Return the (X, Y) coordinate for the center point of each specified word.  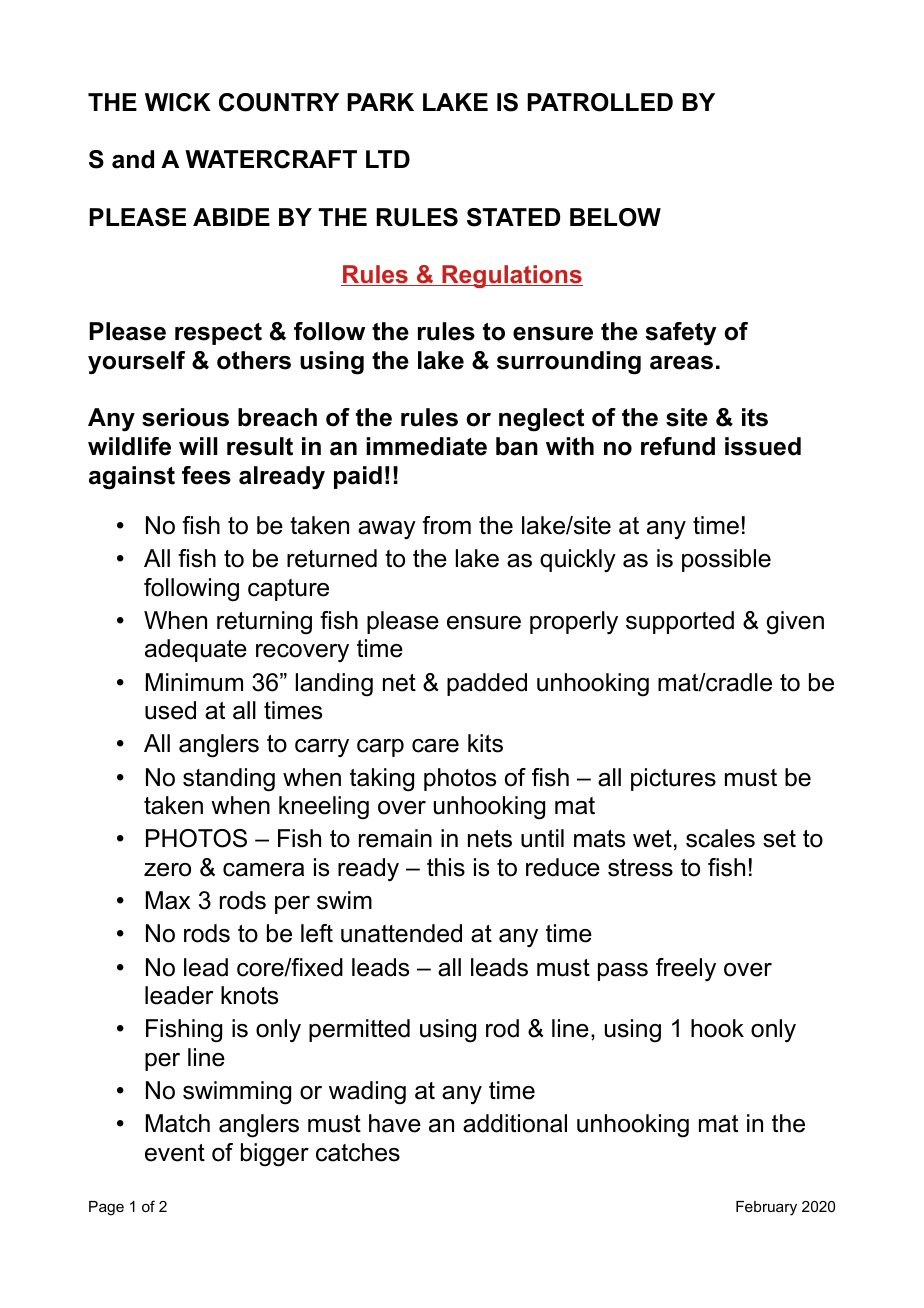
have (395, 1123)
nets (490, 839)
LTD (388, 159)
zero (167, 870)
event (175, 1153)
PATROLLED (600, 102)
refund (678, 446)
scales (720, 838)
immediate (426, 446)
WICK (178, 102)
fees (206, 475)
